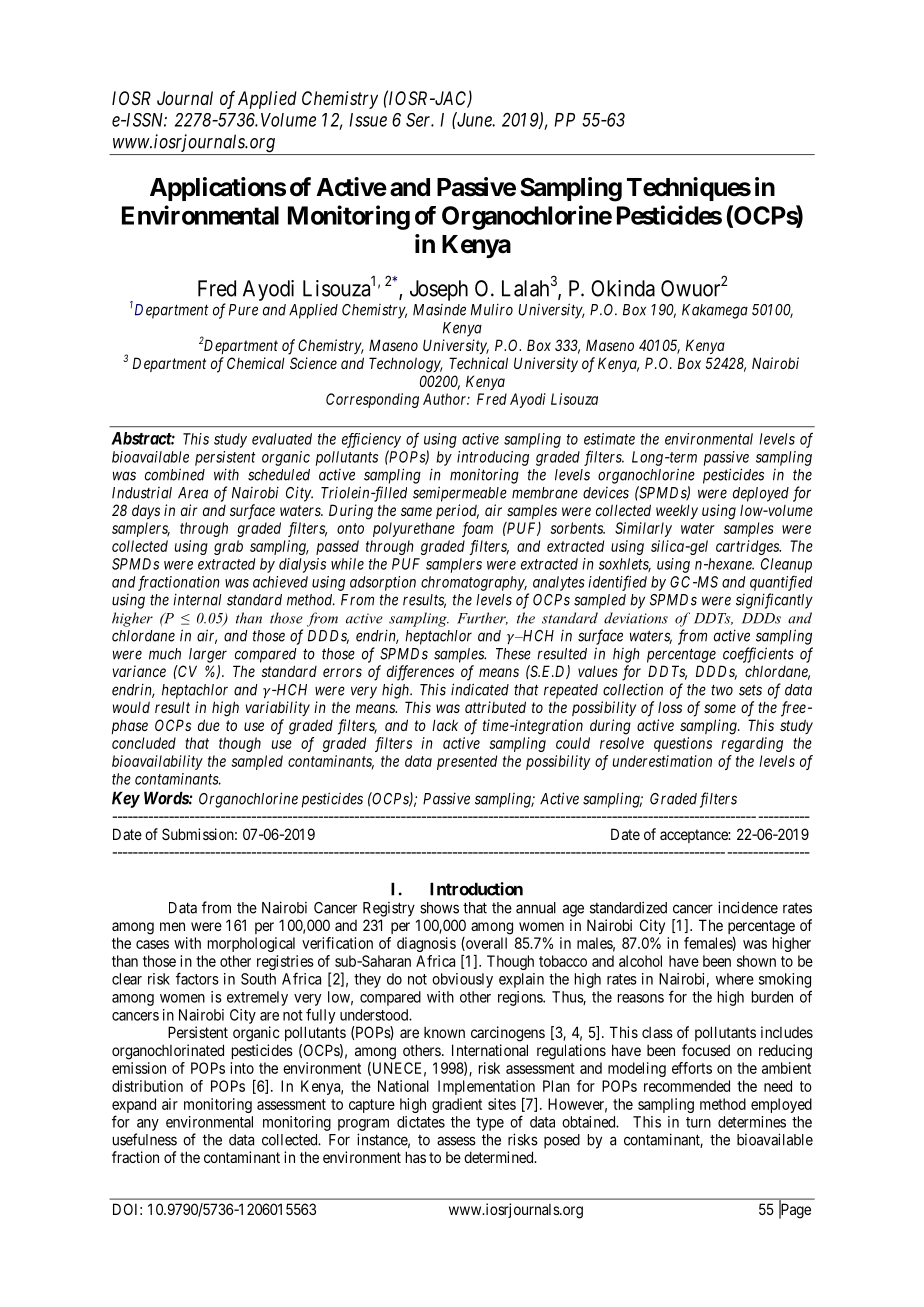 This document has height=1307, width=924. Describe the element at coordinates (251, 944) in the document. I see `morphological` at that location.
